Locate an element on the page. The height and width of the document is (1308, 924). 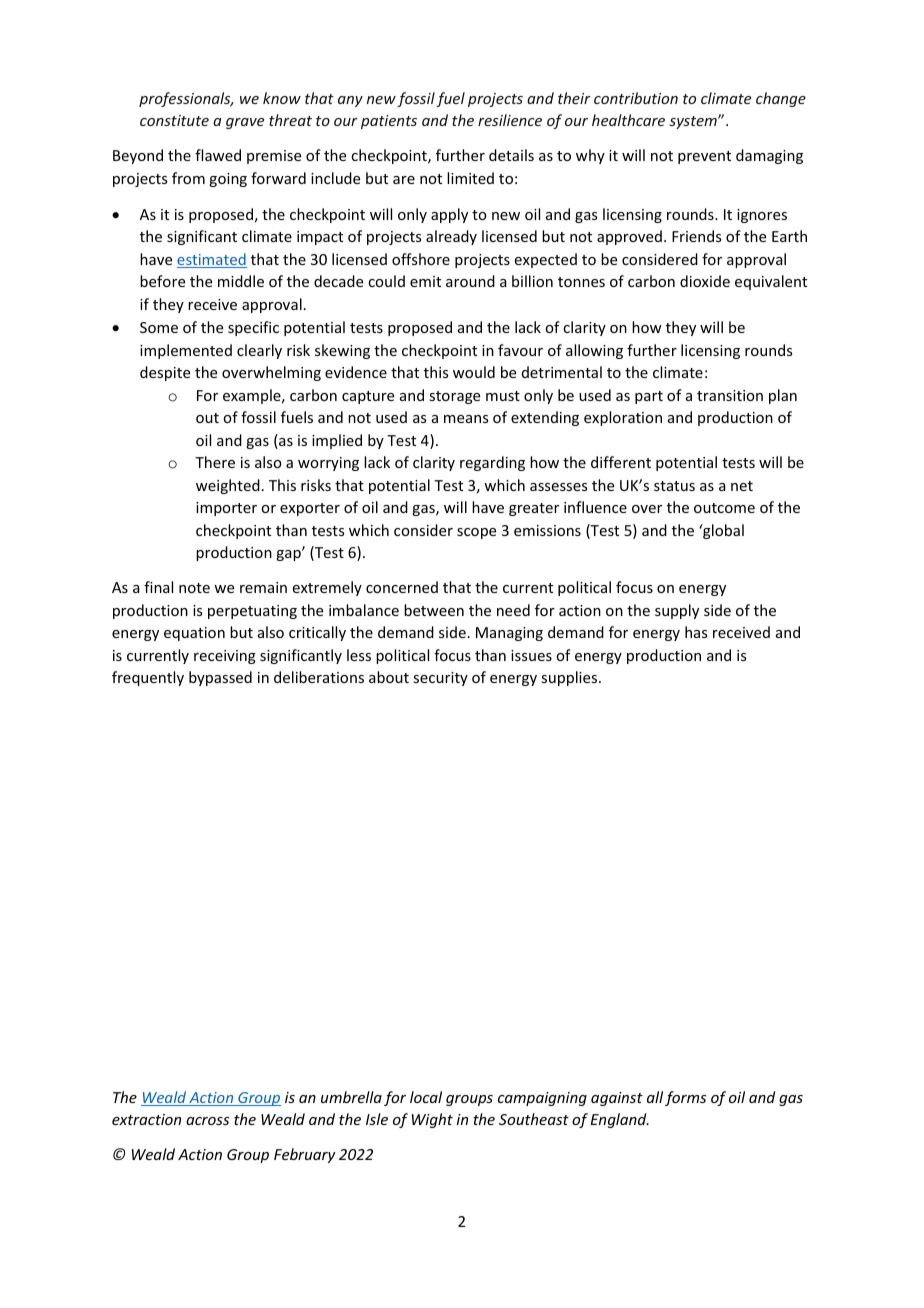
net is located at coordinates (742, 486).
